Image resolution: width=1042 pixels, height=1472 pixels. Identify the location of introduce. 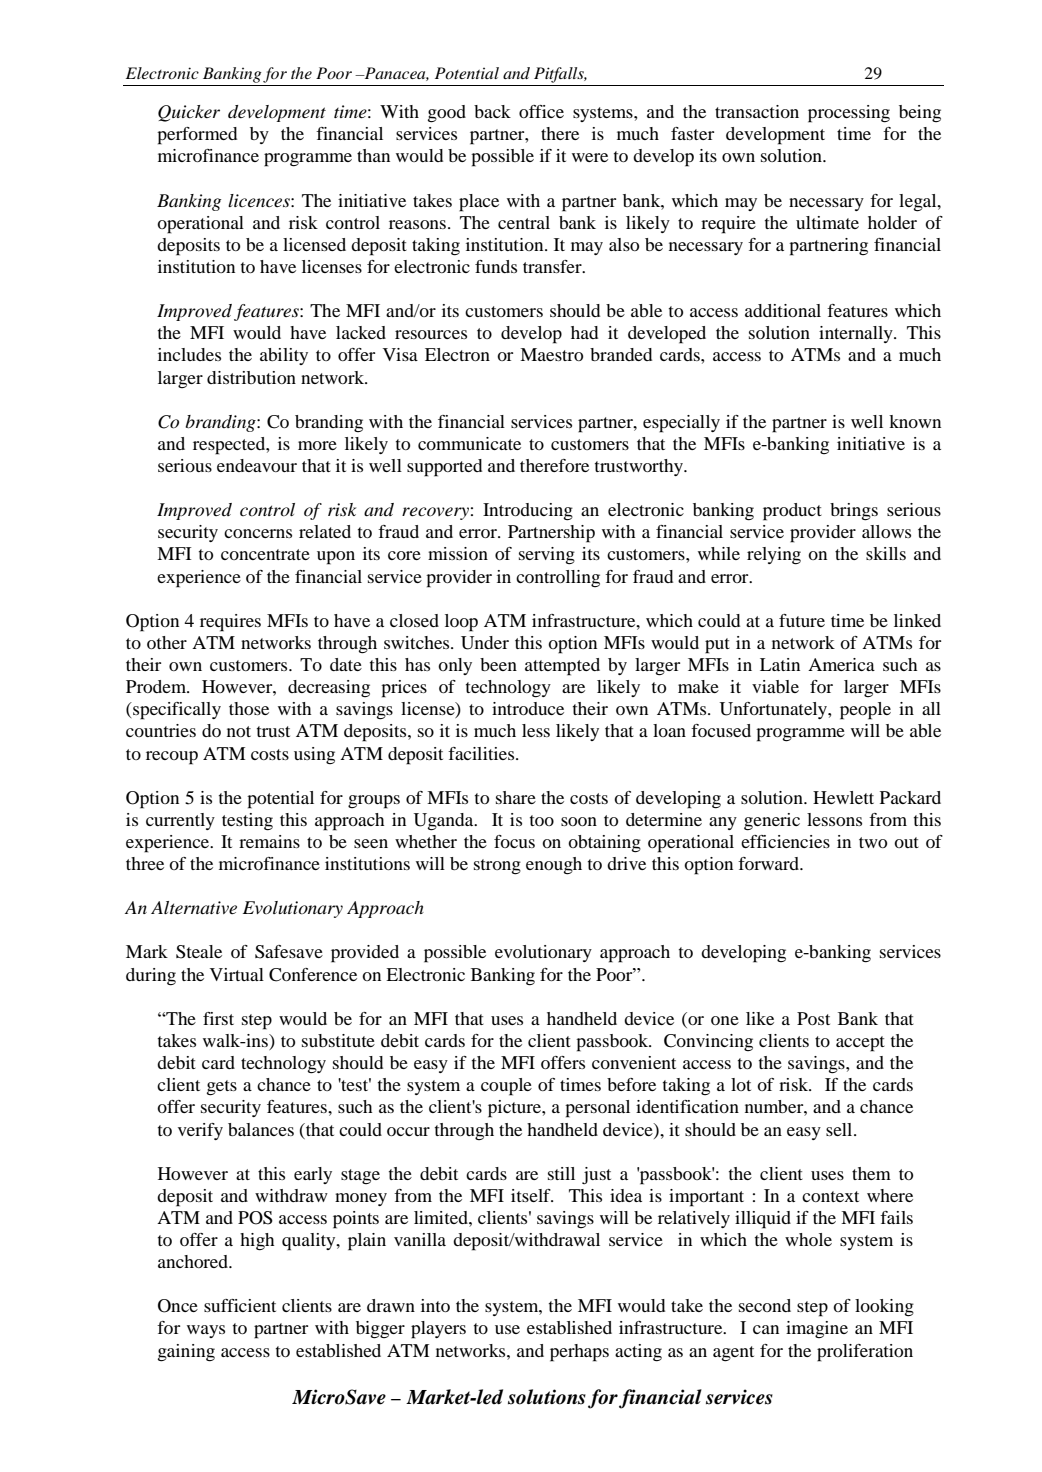
(528, 708).
